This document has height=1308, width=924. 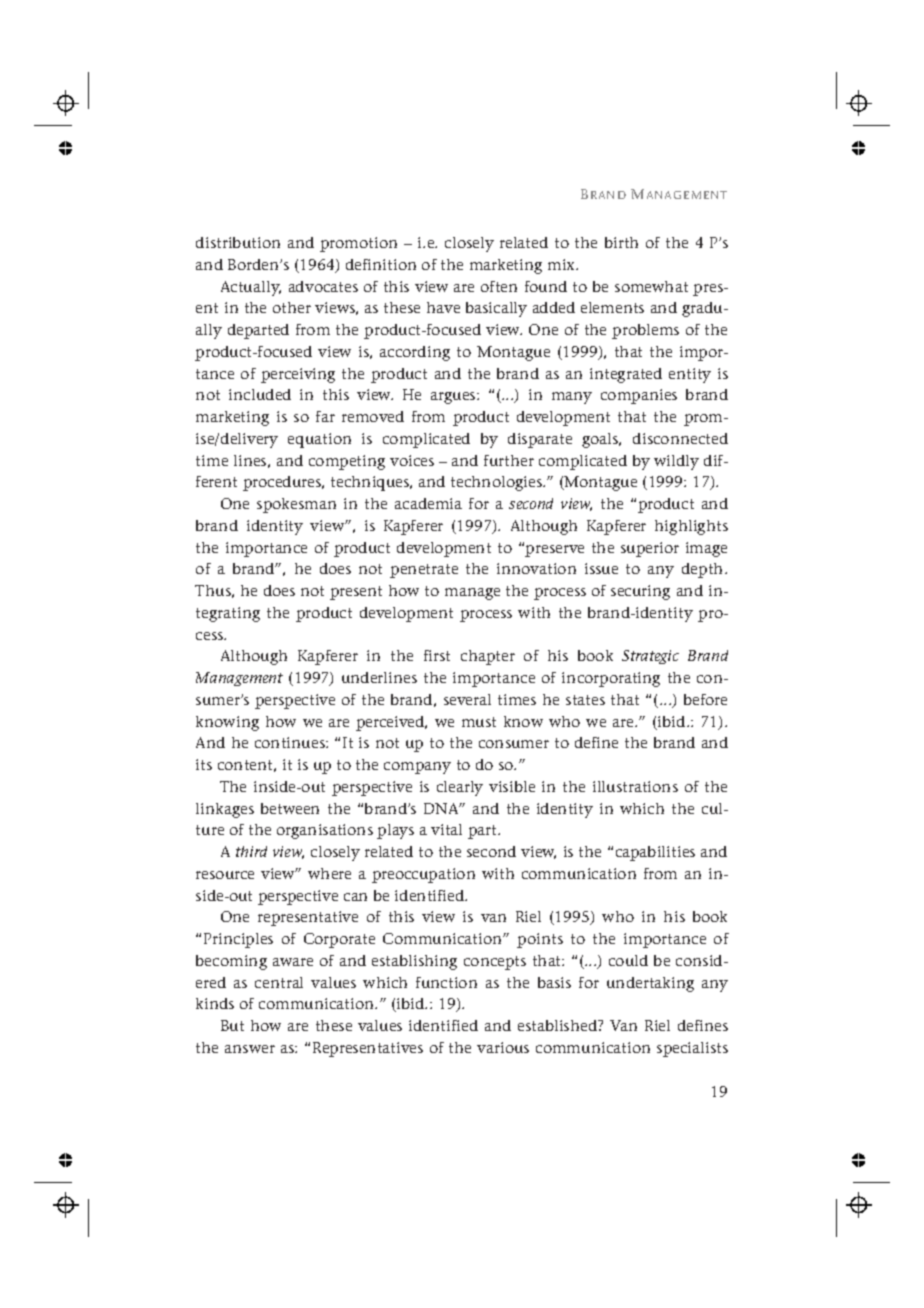 What do you see at coordinates (651, 286) in the document?
I see `somewhat` at bounding box center [651, 286].
